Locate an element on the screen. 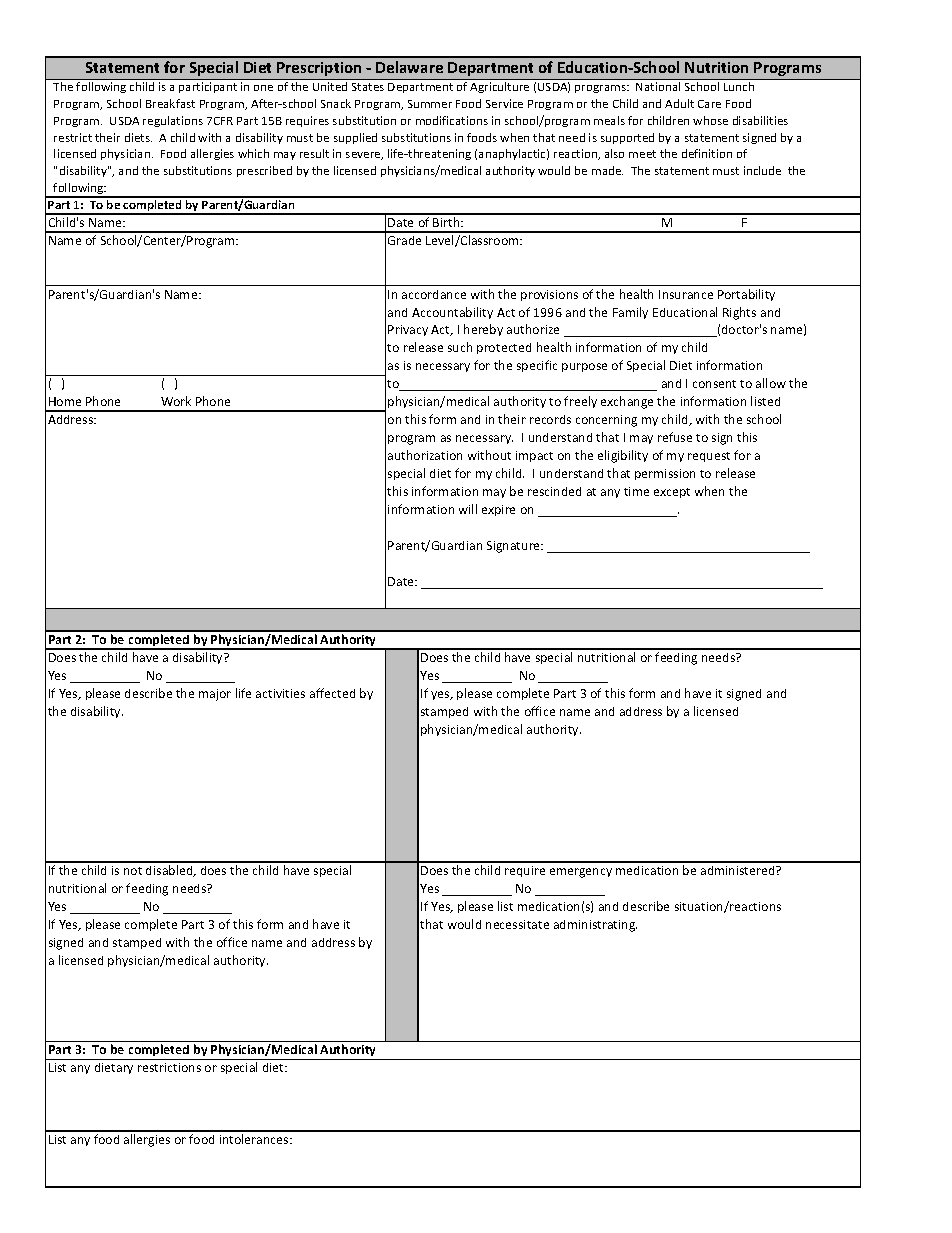  administrating is located at coordinates (595, 926).
